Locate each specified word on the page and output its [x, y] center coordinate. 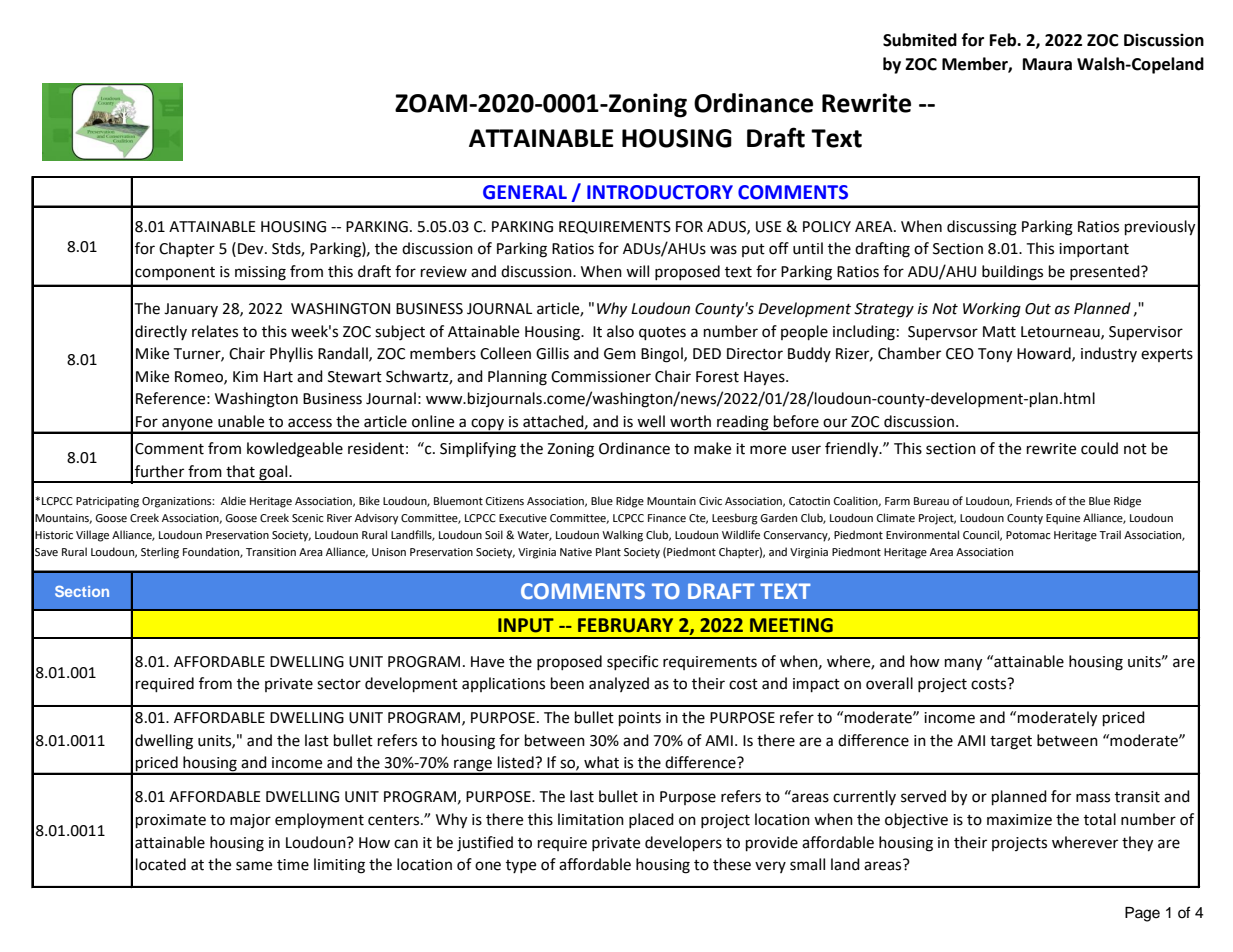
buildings [1012, 273]
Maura [1047, 64]
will [637, 271]
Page [1142, 914]
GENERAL [525, 192]
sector [339, 684]
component [175, 273]
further [159, 471]
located [161, 864]
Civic [710, 501]
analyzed [619, 684]
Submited [920, 40]
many [963, 664]
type [521, 866]
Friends [1034, 500]
